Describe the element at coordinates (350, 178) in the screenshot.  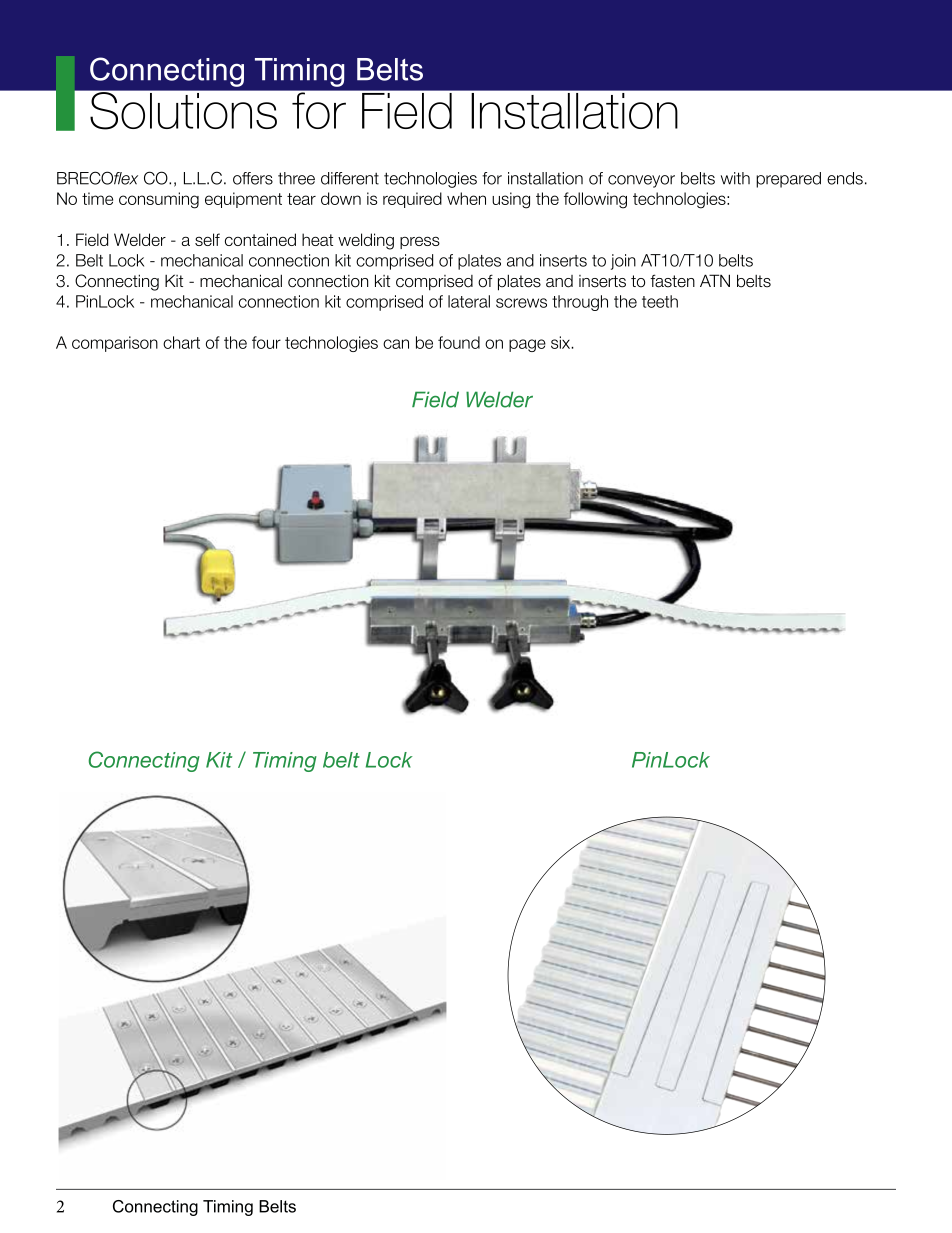
I see `different` at that location.
